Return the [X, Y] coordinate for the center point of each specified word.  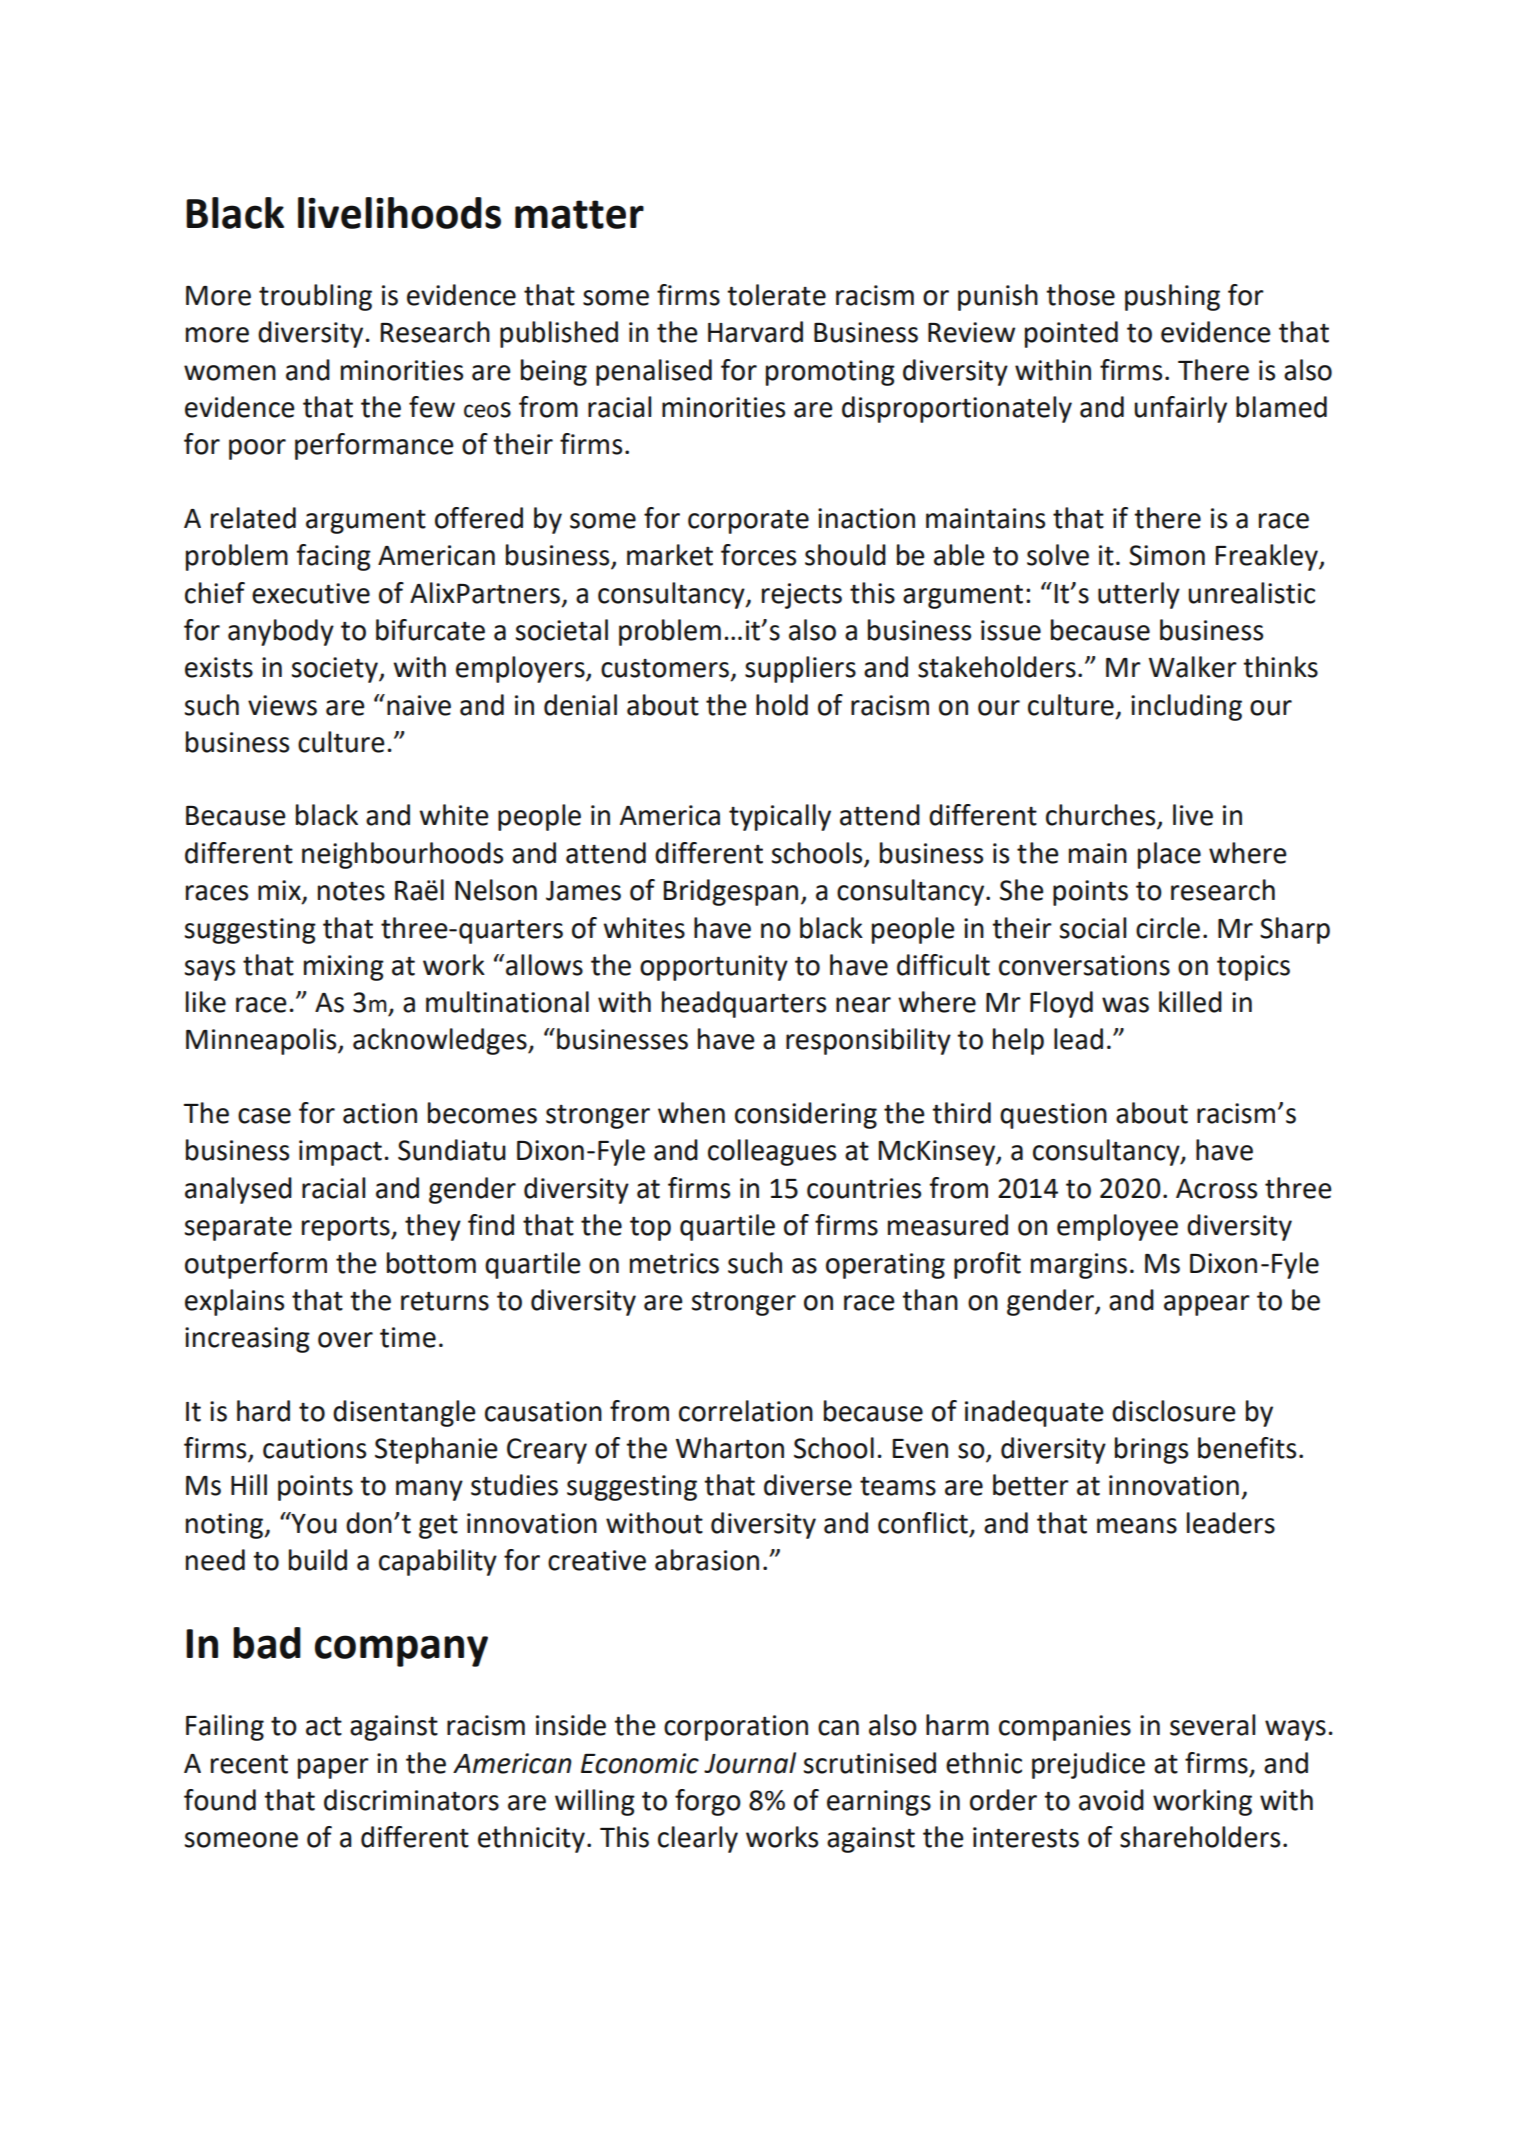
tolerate [776, 295]
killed [1190, 1002]
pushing [1172, 297]
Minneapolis [262, 1041]
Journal [750, 1763]
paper [333, 1768]
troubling [315, 297]
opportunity [714, 968]
